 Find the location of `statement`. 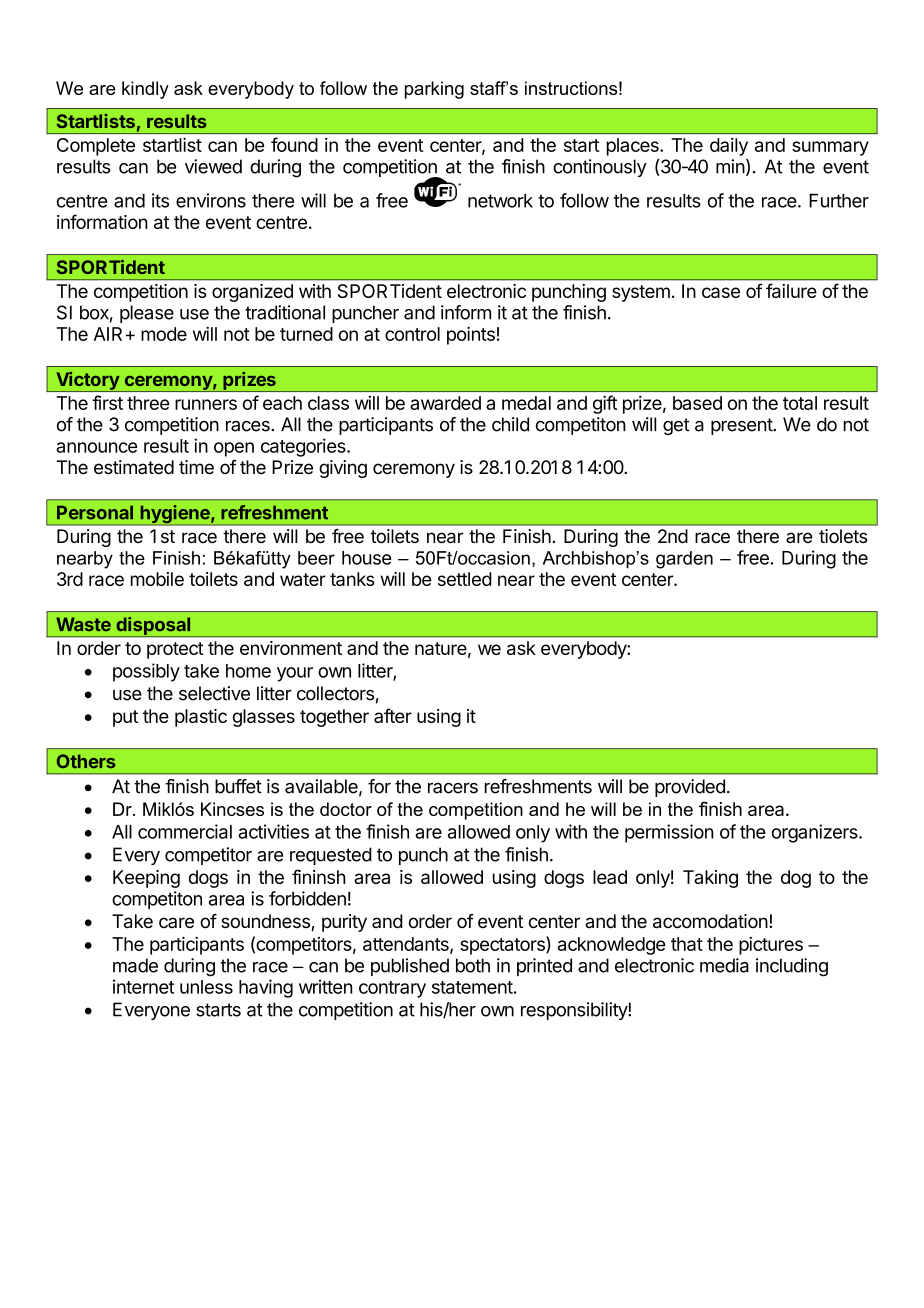

statement is located at coordinates (472, 987).
